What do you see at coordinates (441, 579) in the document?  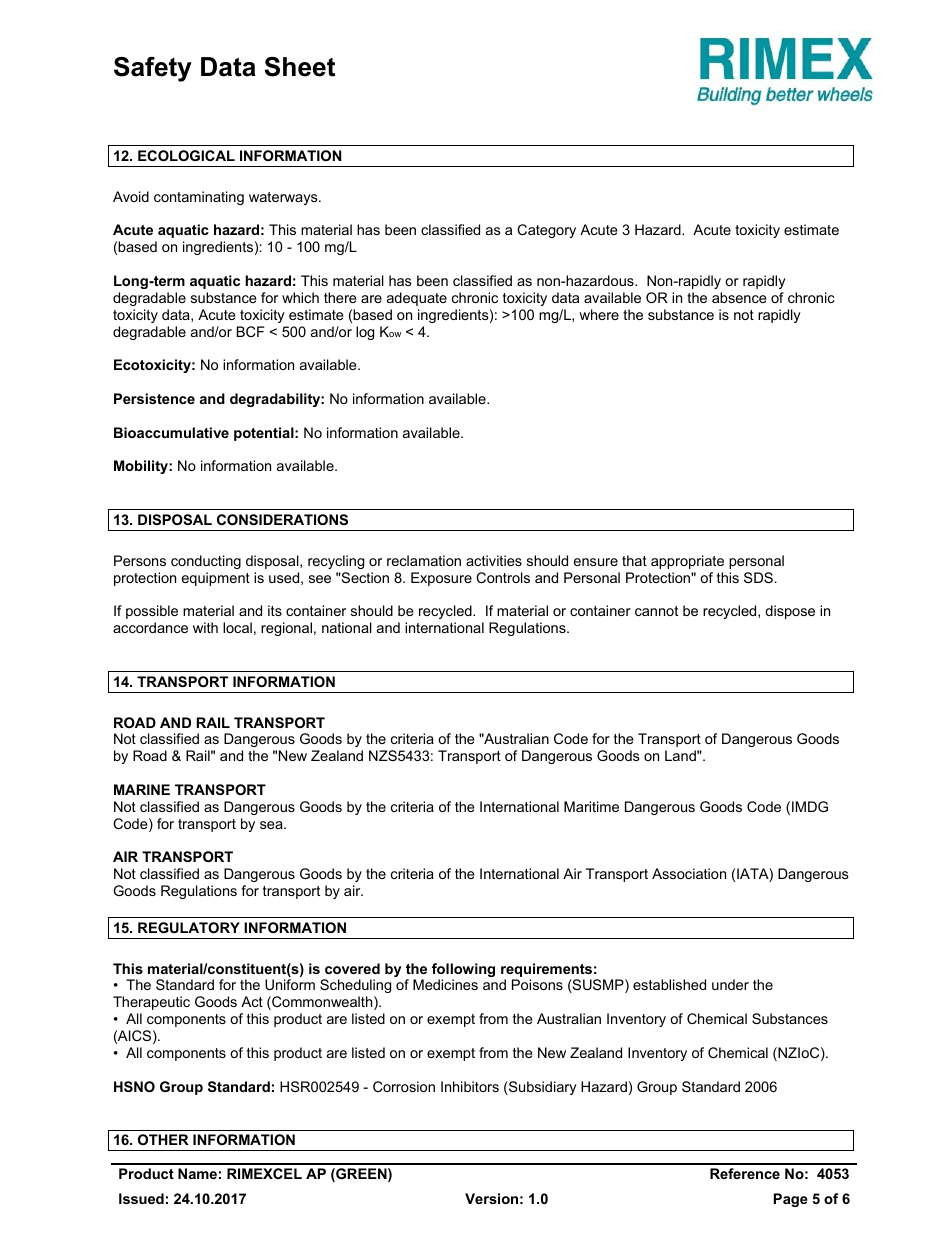 I see `Exposure` at bounding box center [441, 579].
